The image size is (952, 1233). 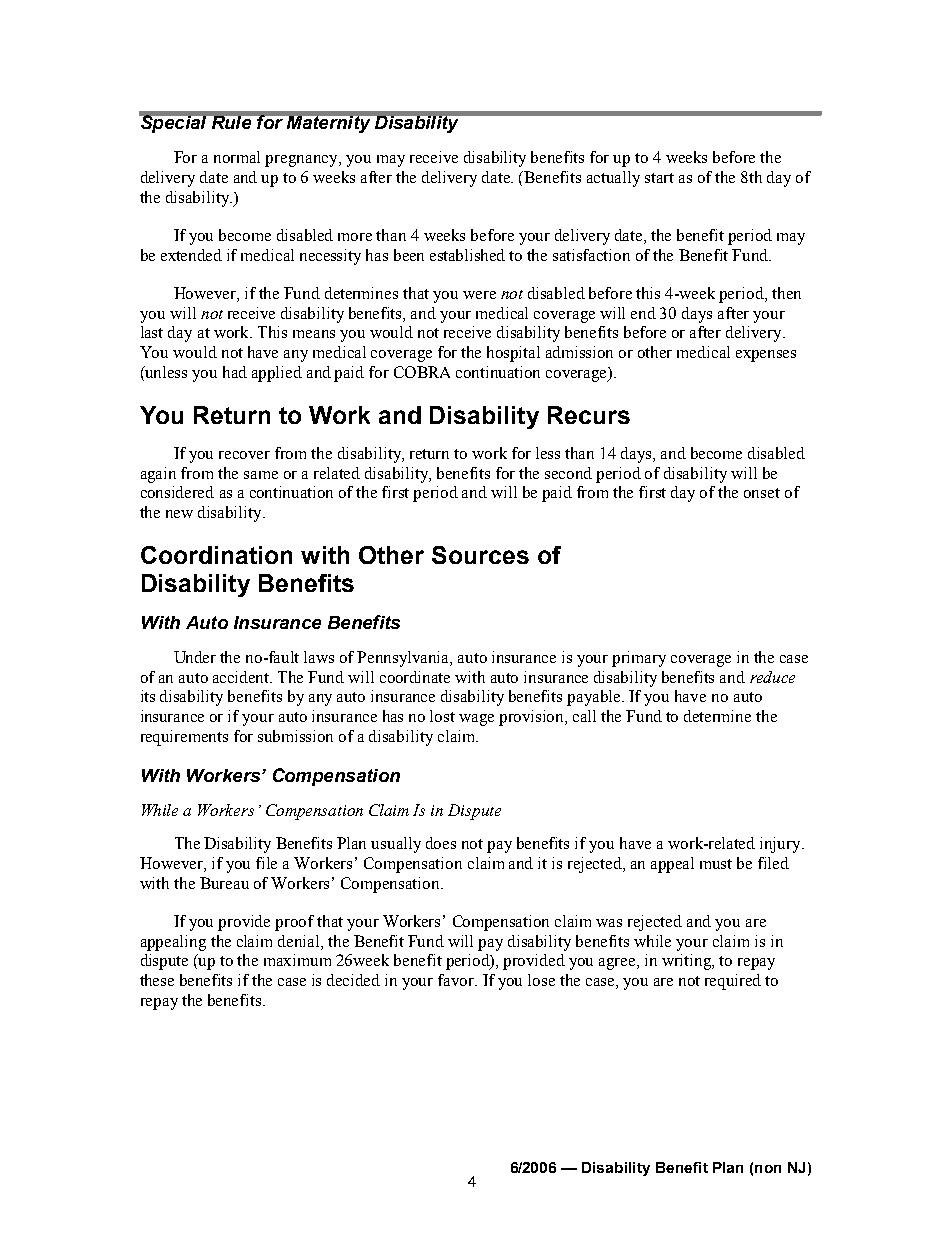 I want to click on these, so click(x=157, y=980).
